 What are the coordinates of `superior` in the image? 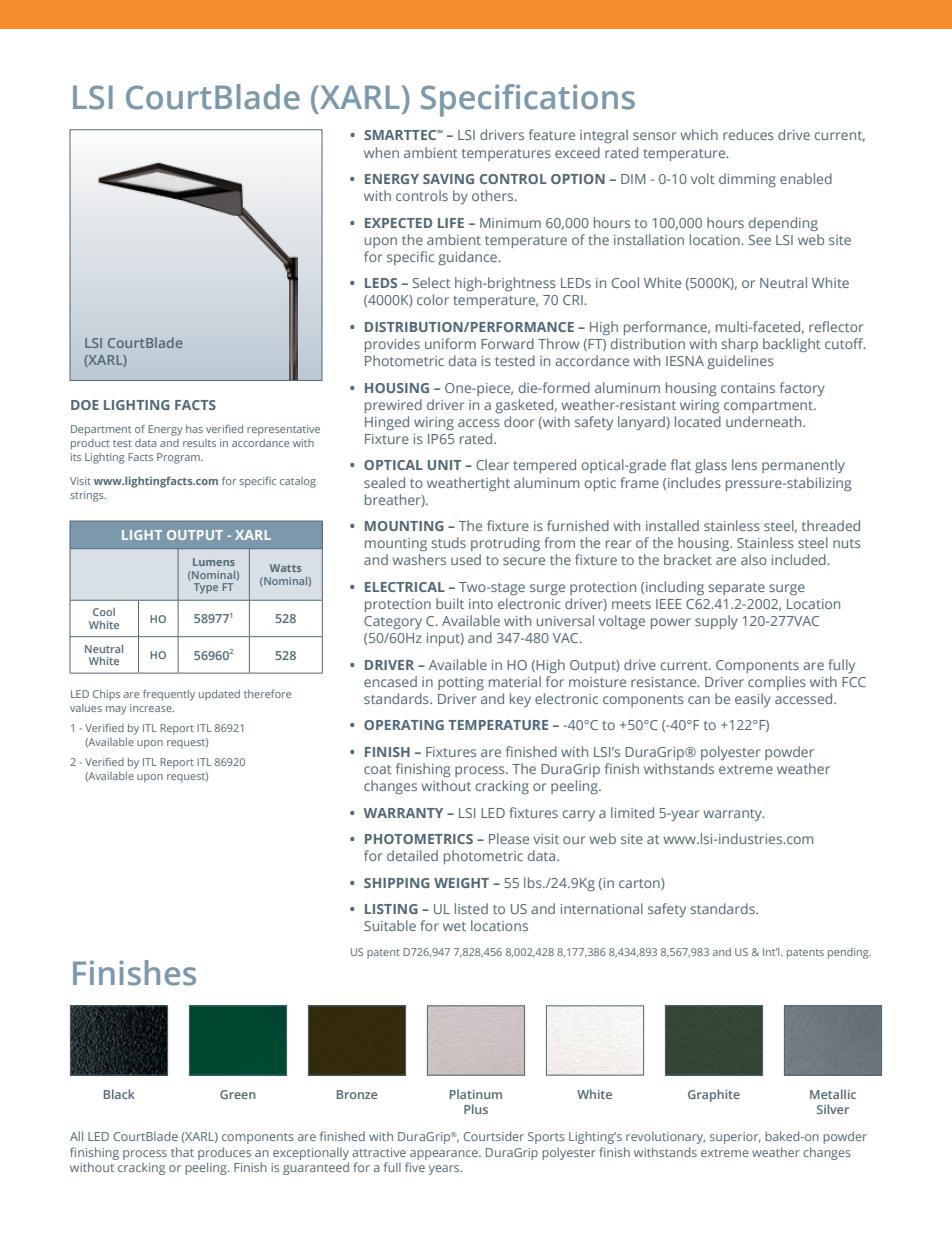 It's located at (735, 1138).
